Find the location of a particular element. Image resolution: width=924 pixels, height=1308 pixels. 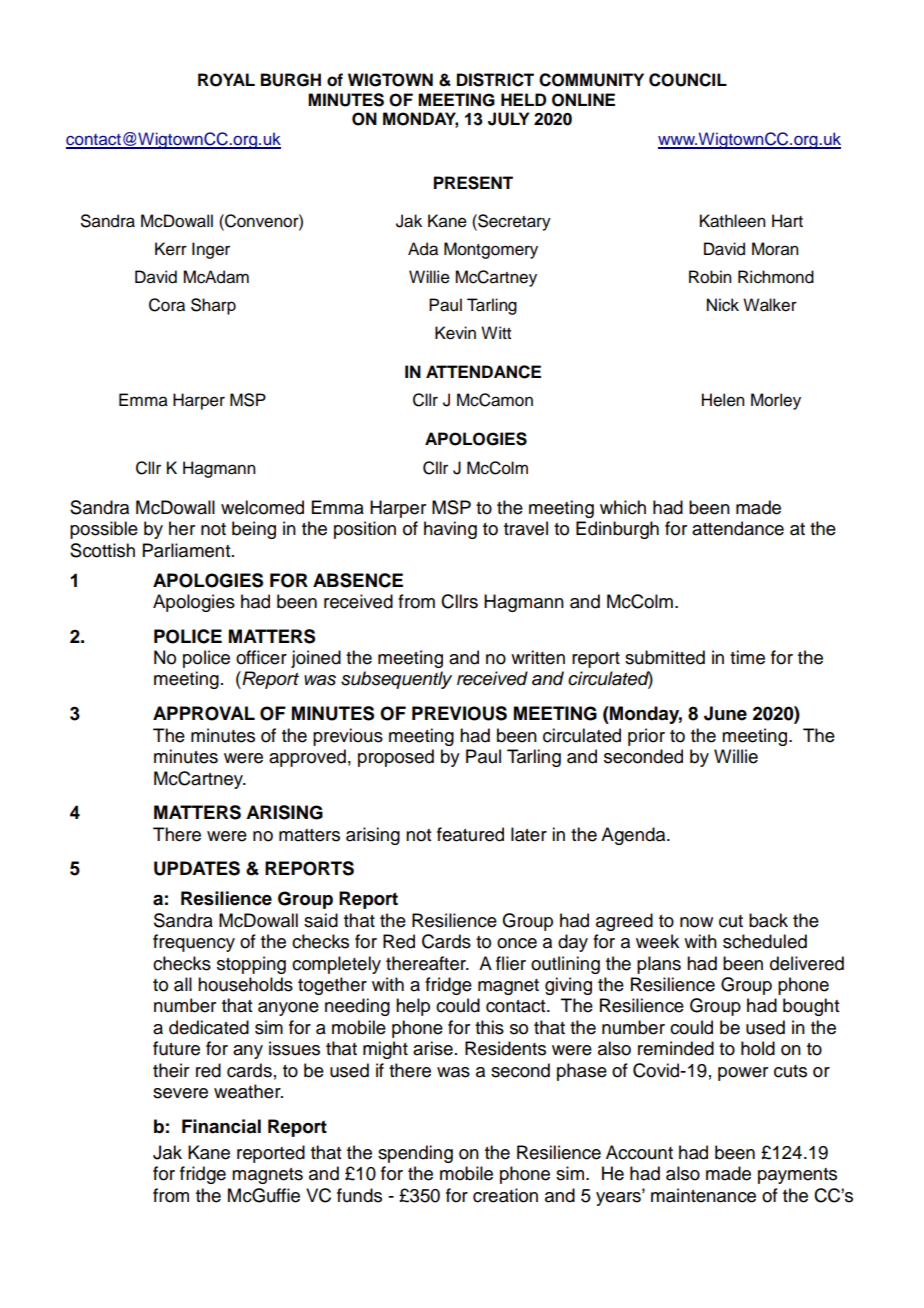

welcomed is located at coordinates (262, 507).
